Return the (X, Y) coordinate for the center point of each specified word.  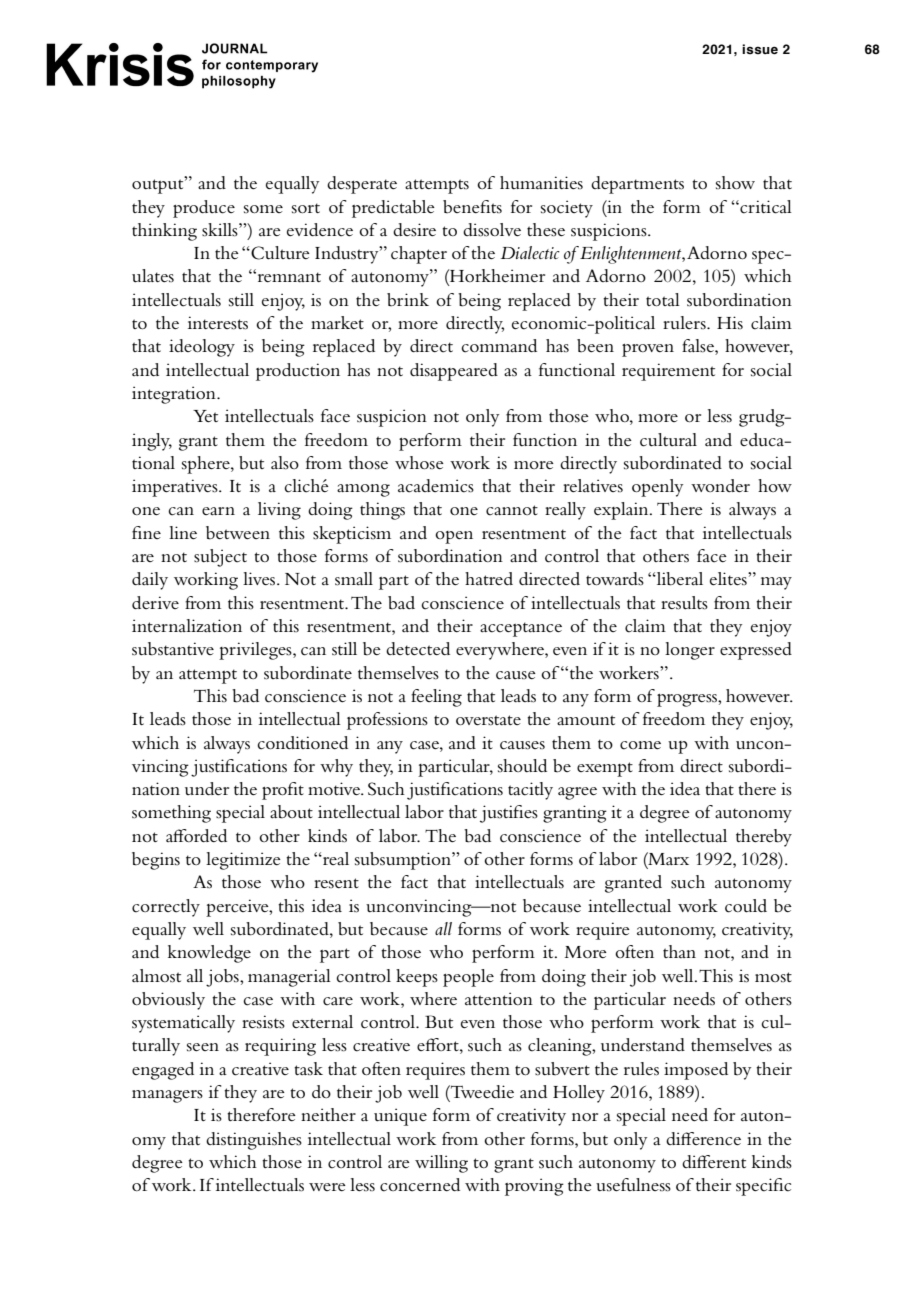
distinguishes (254, 1141)
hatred (489, 578)
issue (760, 49)
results (684, 603)
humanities (541, 182)
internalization (187, 625)
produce (204, 209)
